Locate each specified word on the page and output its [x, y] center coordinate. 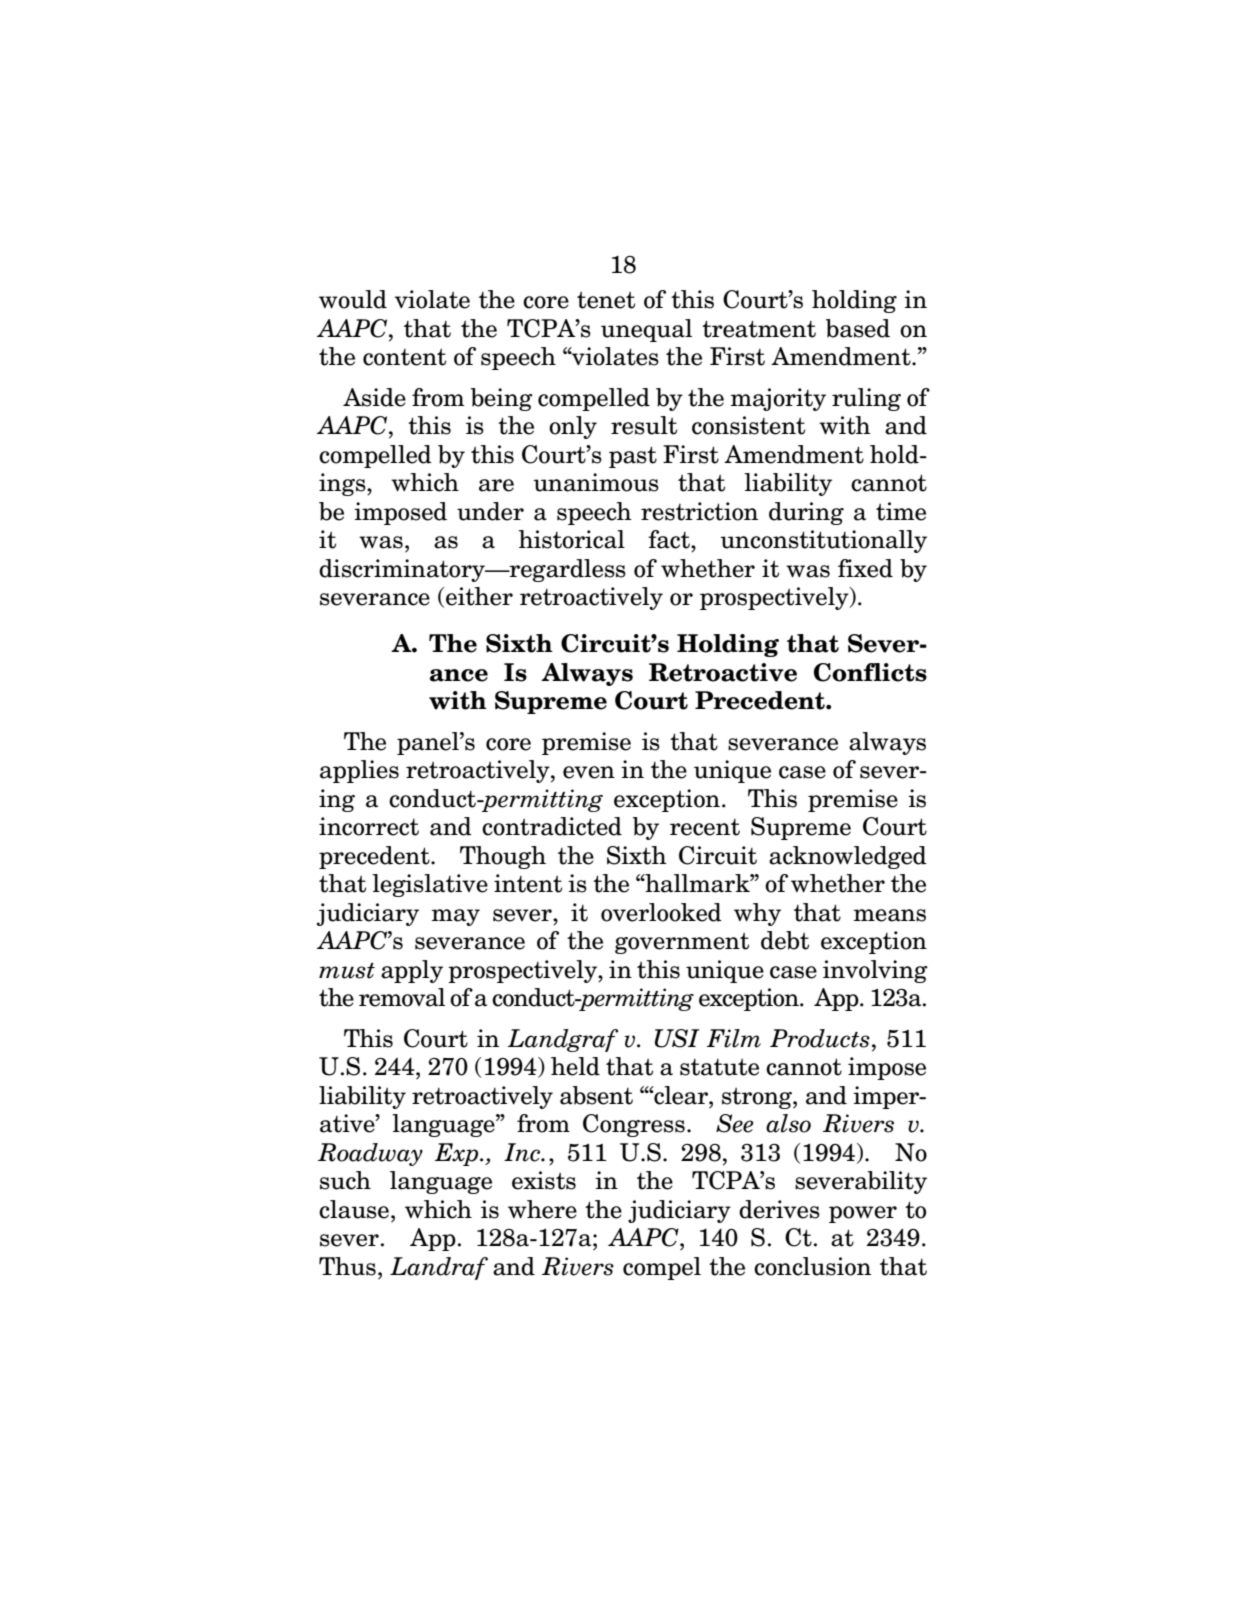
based [858, 328]
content [404, 357]
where [542, 1209]
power [863, 1214]
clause [354, 1209]
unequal [646, 330]
